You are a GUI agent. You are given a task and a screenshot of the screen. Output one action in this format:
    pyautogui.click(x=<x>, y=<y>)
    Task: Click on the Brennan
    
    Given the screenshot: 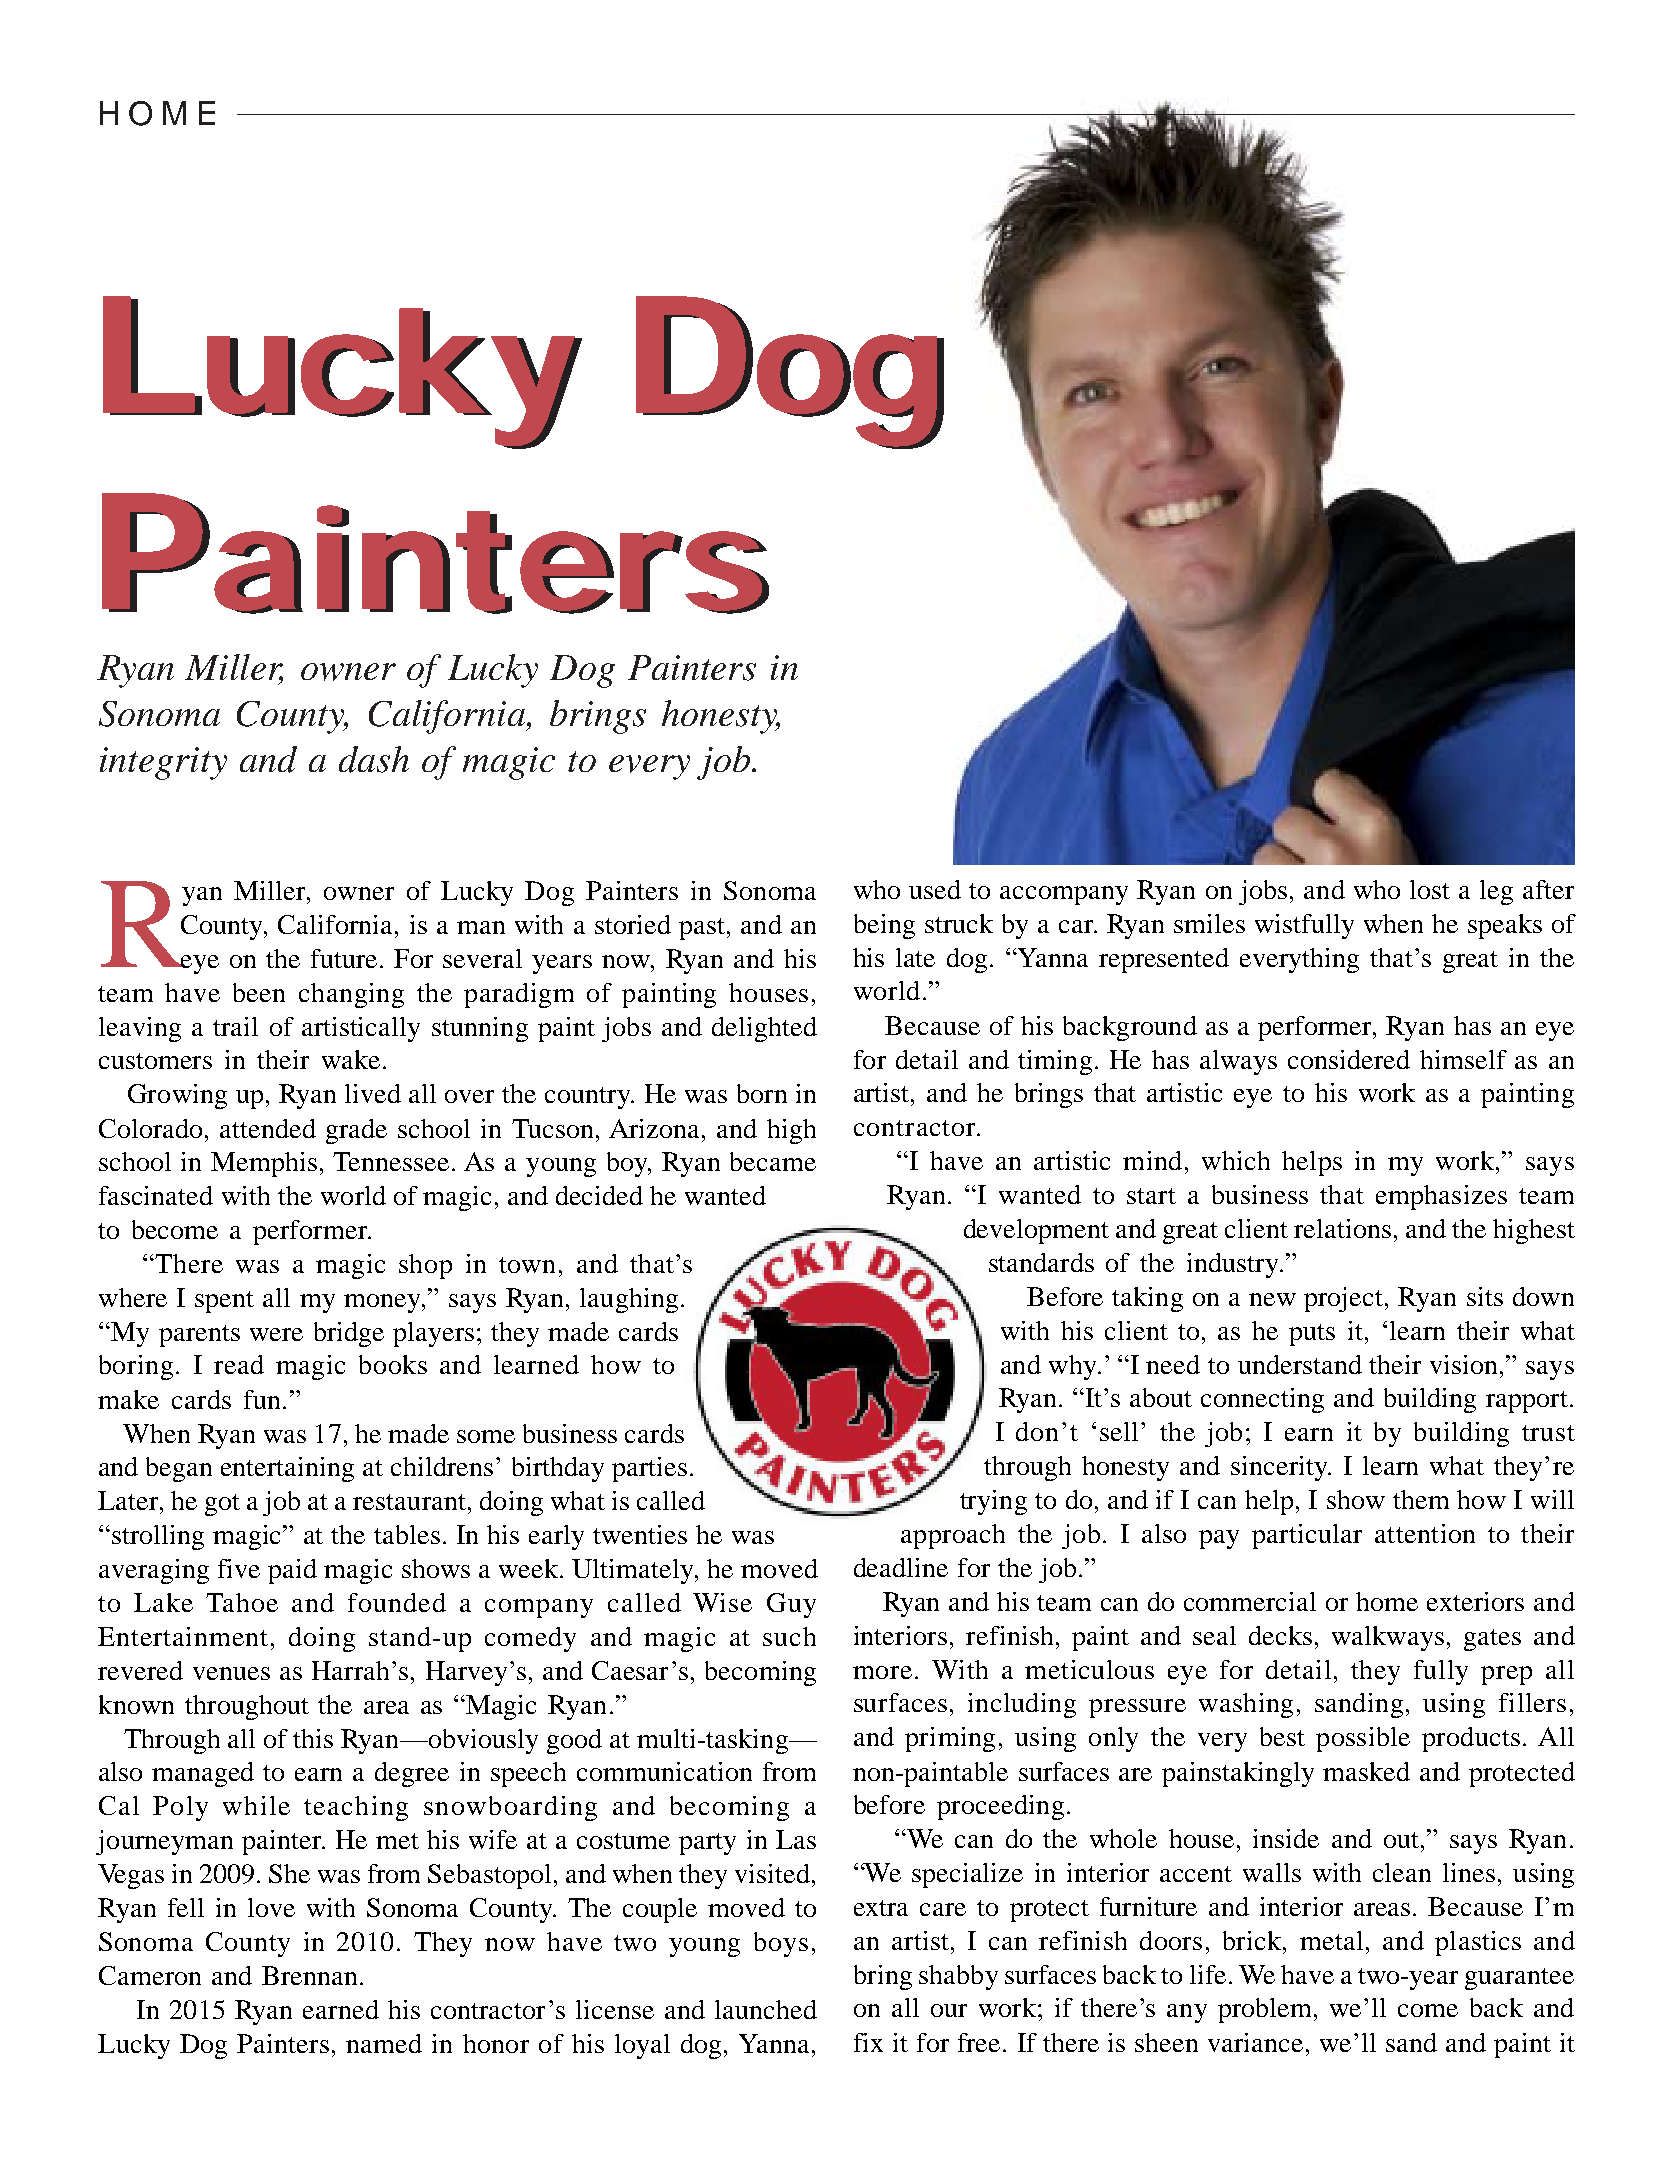 What is the action you would take?
    pyautogui.click(x=309, y=1975)
